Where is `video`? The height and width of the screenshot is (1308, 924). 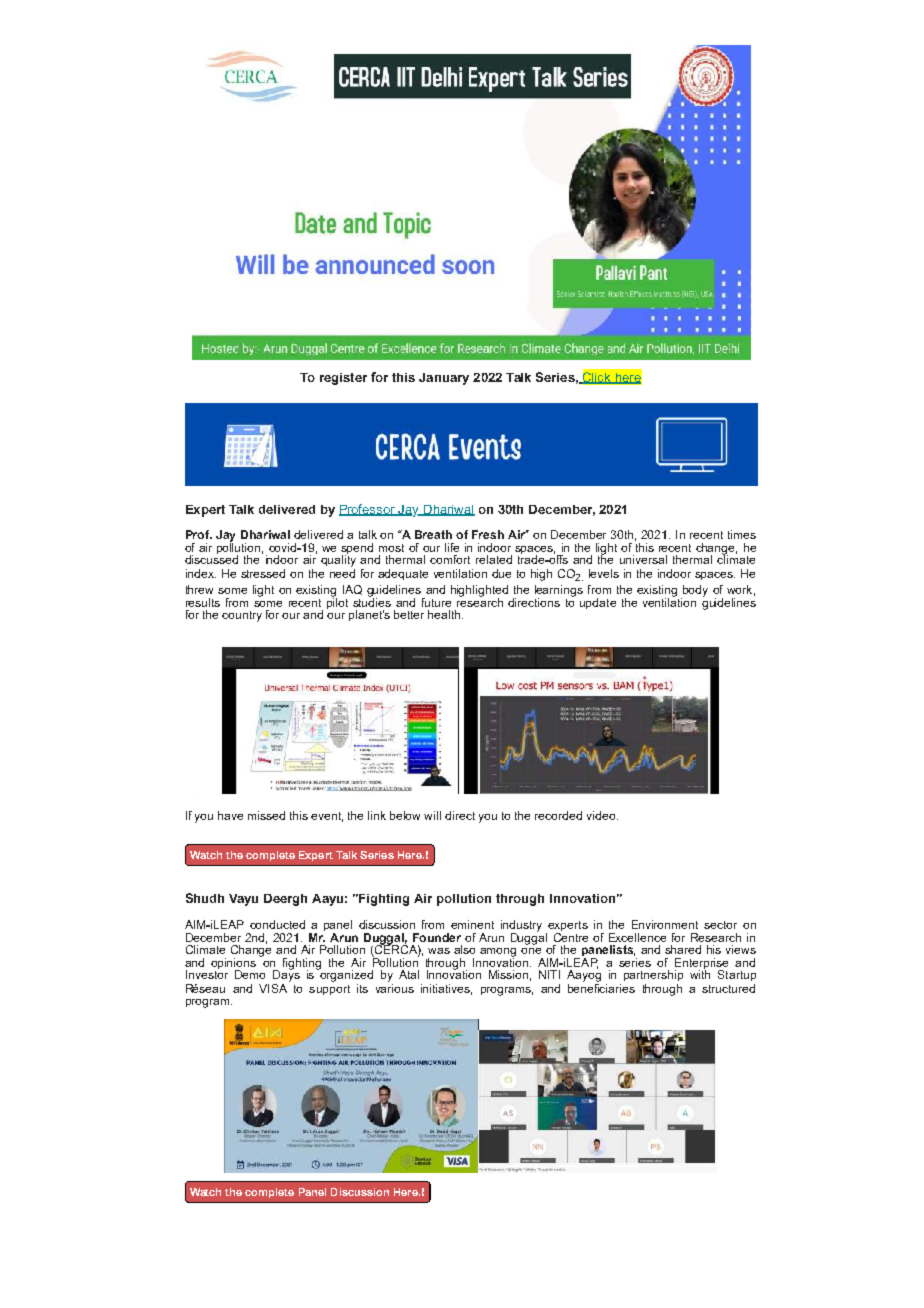 video is located at coordinates (602, 815).
